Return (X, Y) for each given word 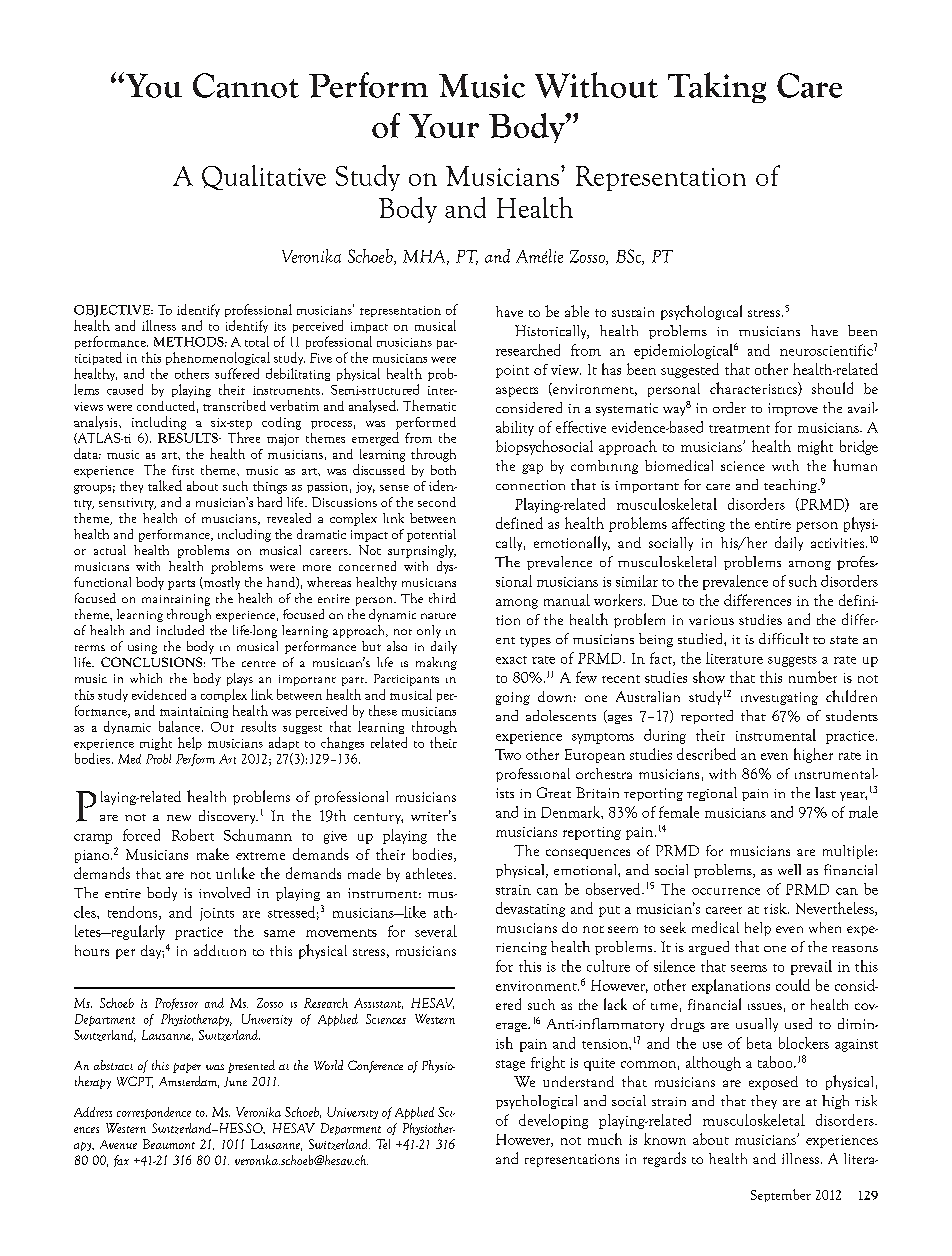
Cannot (246, 85)
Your (444, 126)
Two (508, 754)
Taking (717, 87)
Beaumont (169, 1144)
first (183, 470)
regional (712, 794)
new (179, 818)
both (443, 470)
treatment (739, 429)
